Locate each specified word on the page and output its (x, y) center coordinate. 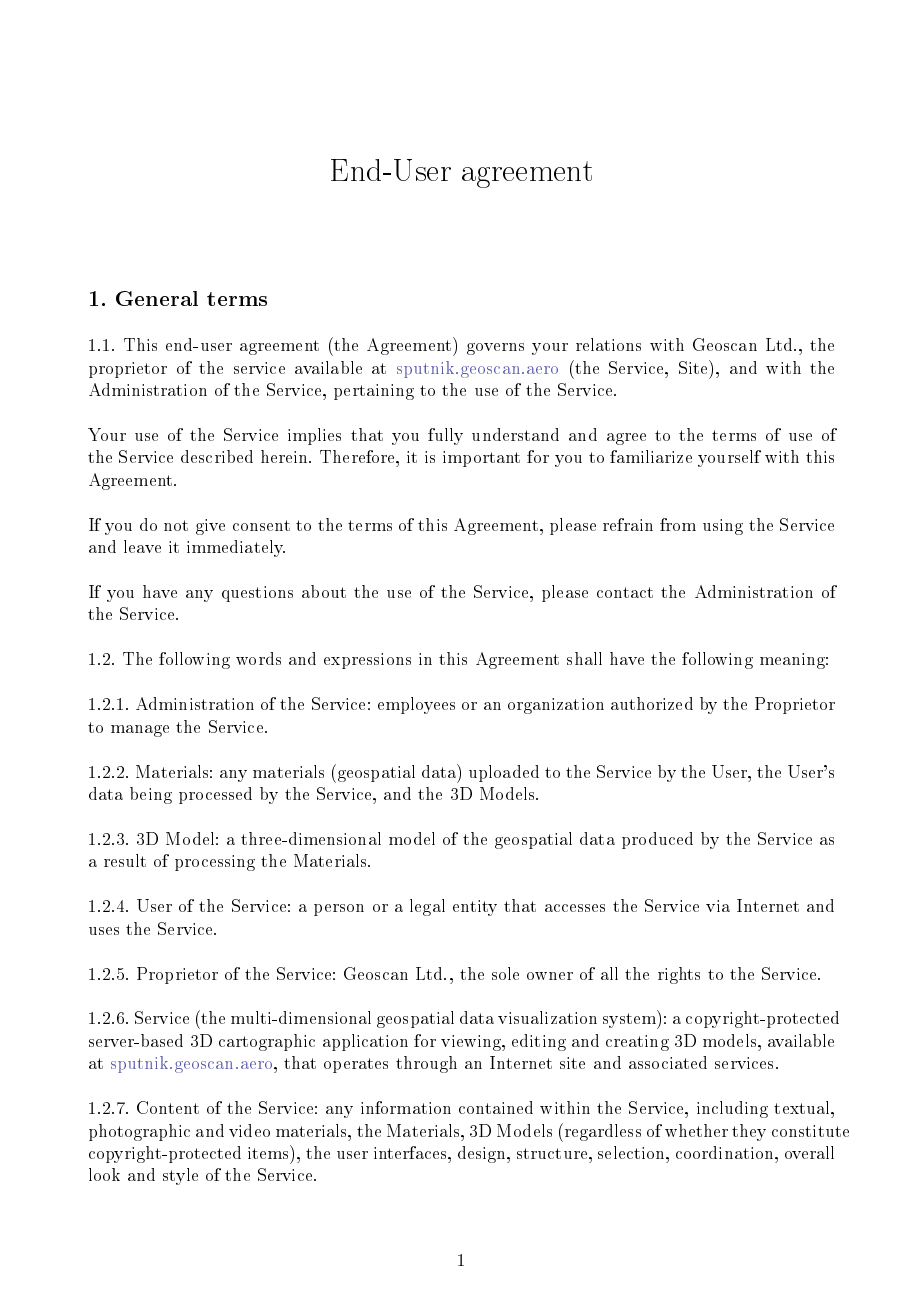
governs (495, 349)
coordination (726, 1152)
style (180, 1176)
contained (496, 1107)
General (157, 298)
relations (608, 344)
